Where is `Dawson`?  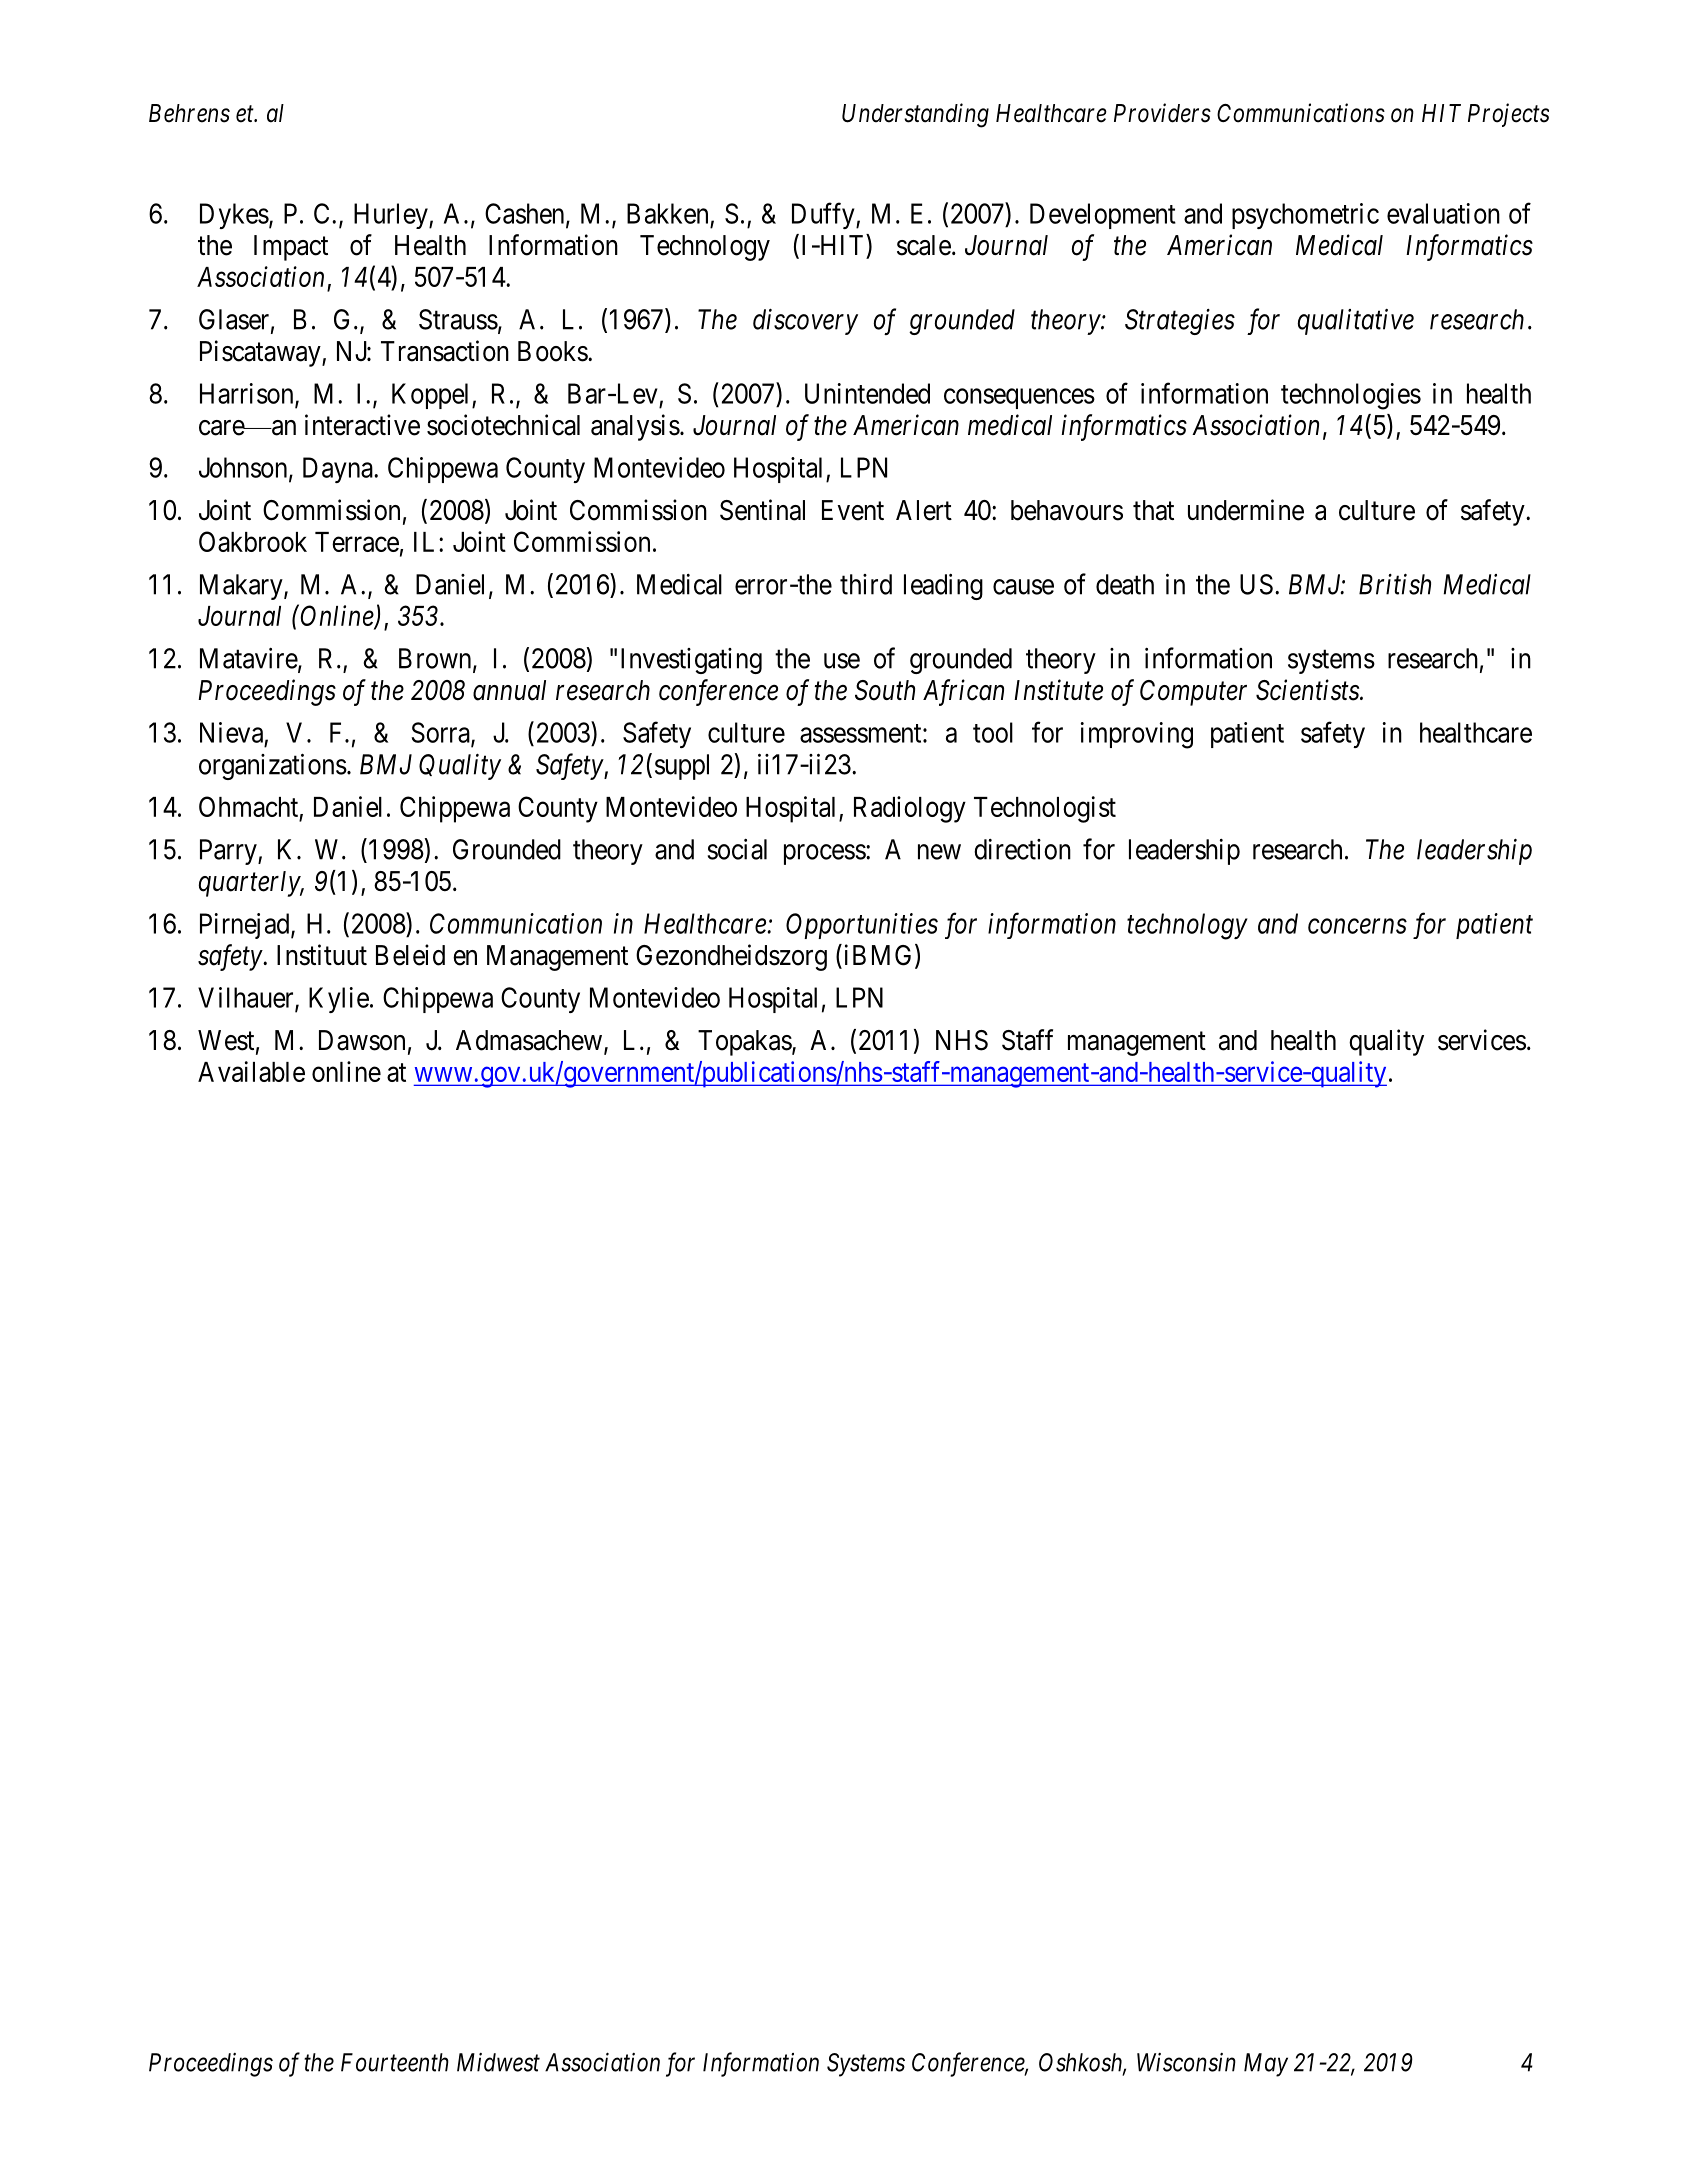 Dawson is located at coordinates (362, 1040).
